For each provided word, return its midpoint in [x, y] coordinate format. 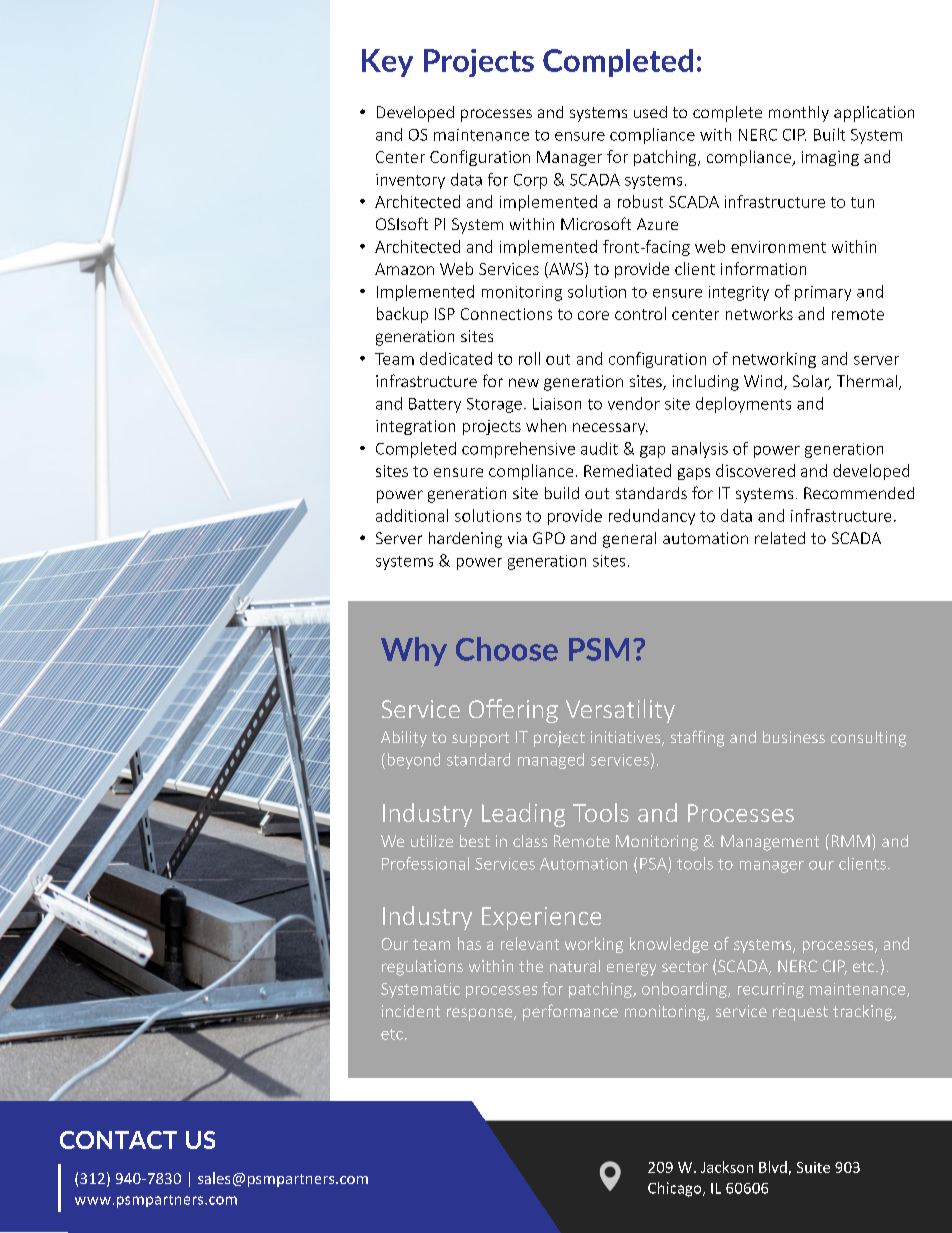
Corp [530, 181]
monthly [799, 114]
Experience [541, 918]
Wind [763, 381]
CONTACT [118, 1140]
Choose [507, 649]
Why [414, 651]
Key [387, 63]
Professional [425, 863]
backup [402, 315]
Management [770, 843]
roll [529, 358]
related [780, 538]
